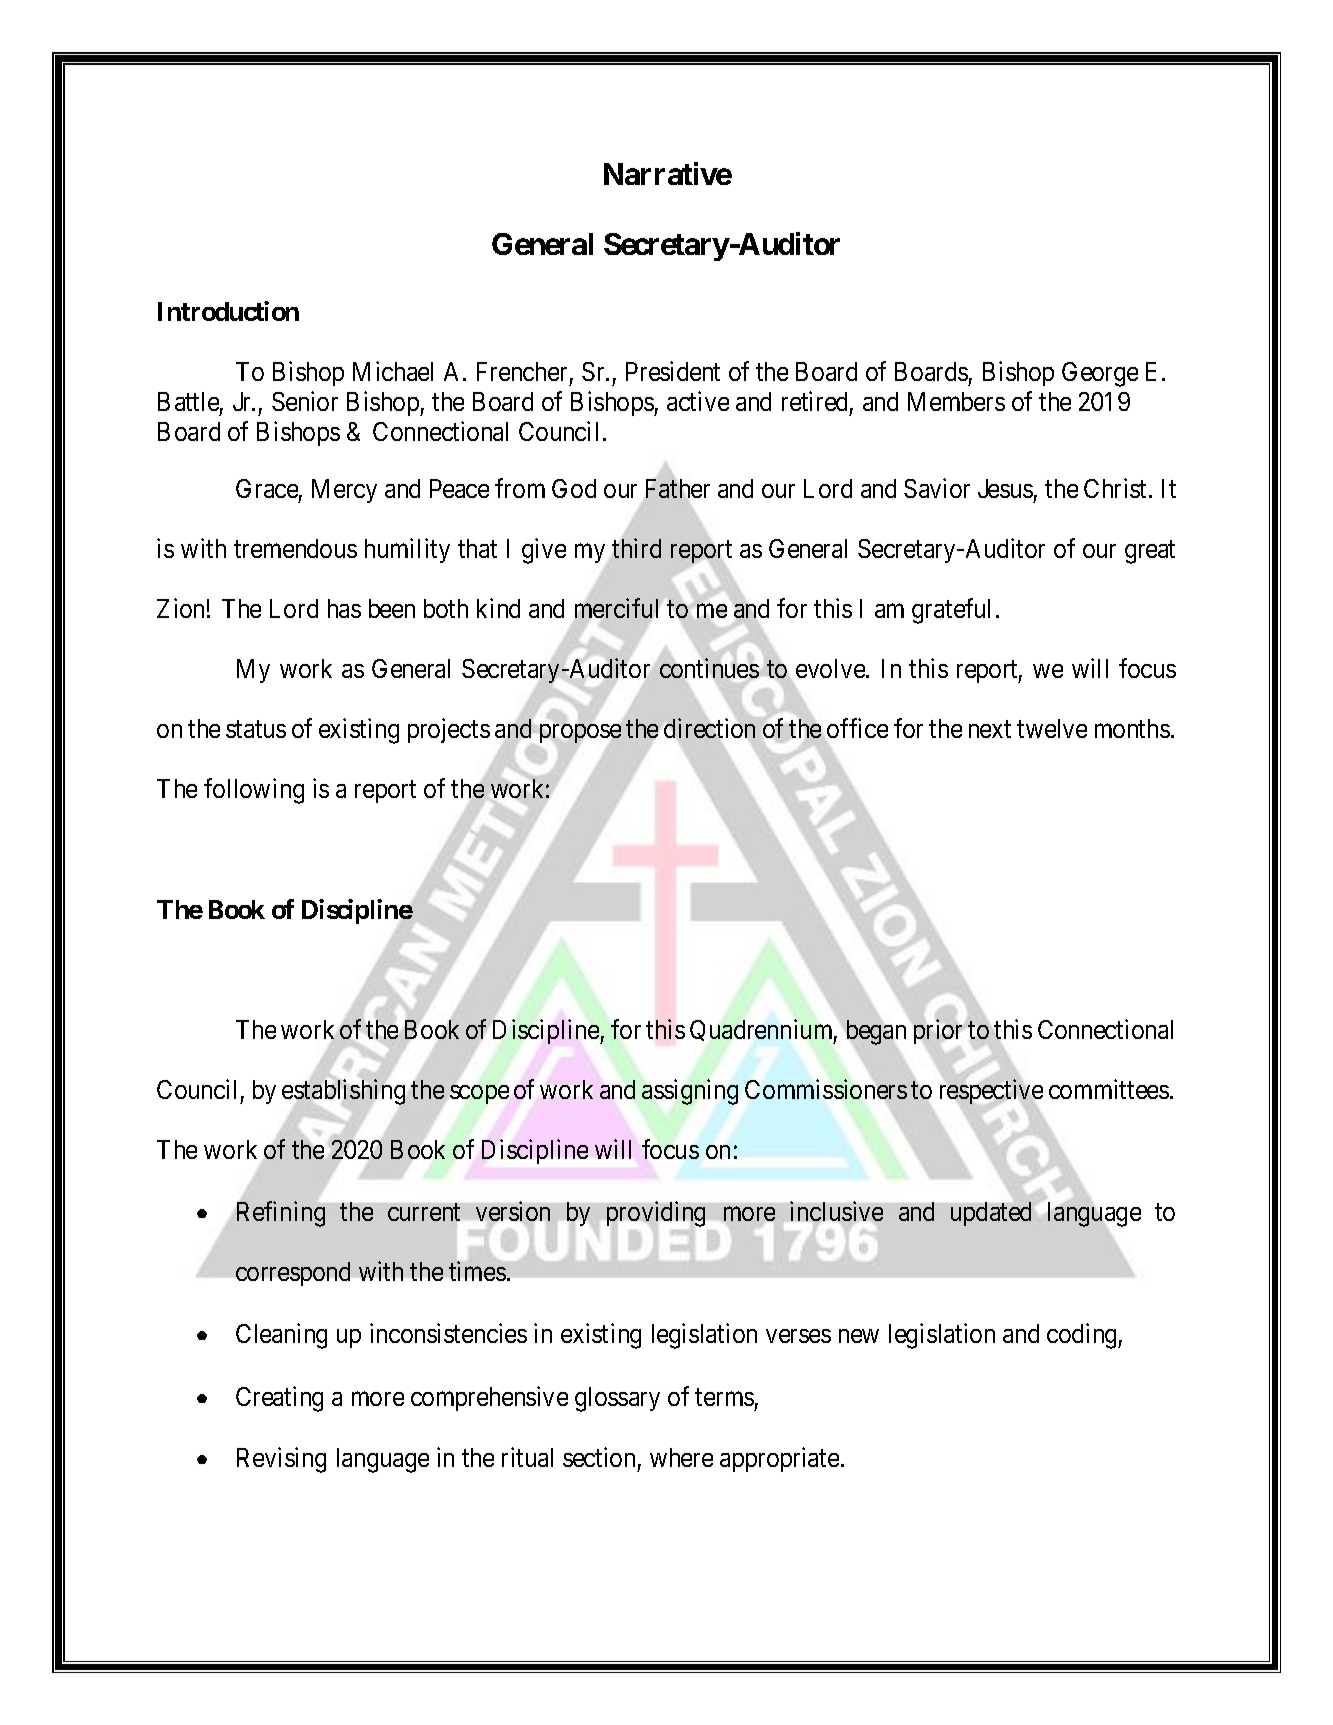  I want to click on following, so click(254, 791).
